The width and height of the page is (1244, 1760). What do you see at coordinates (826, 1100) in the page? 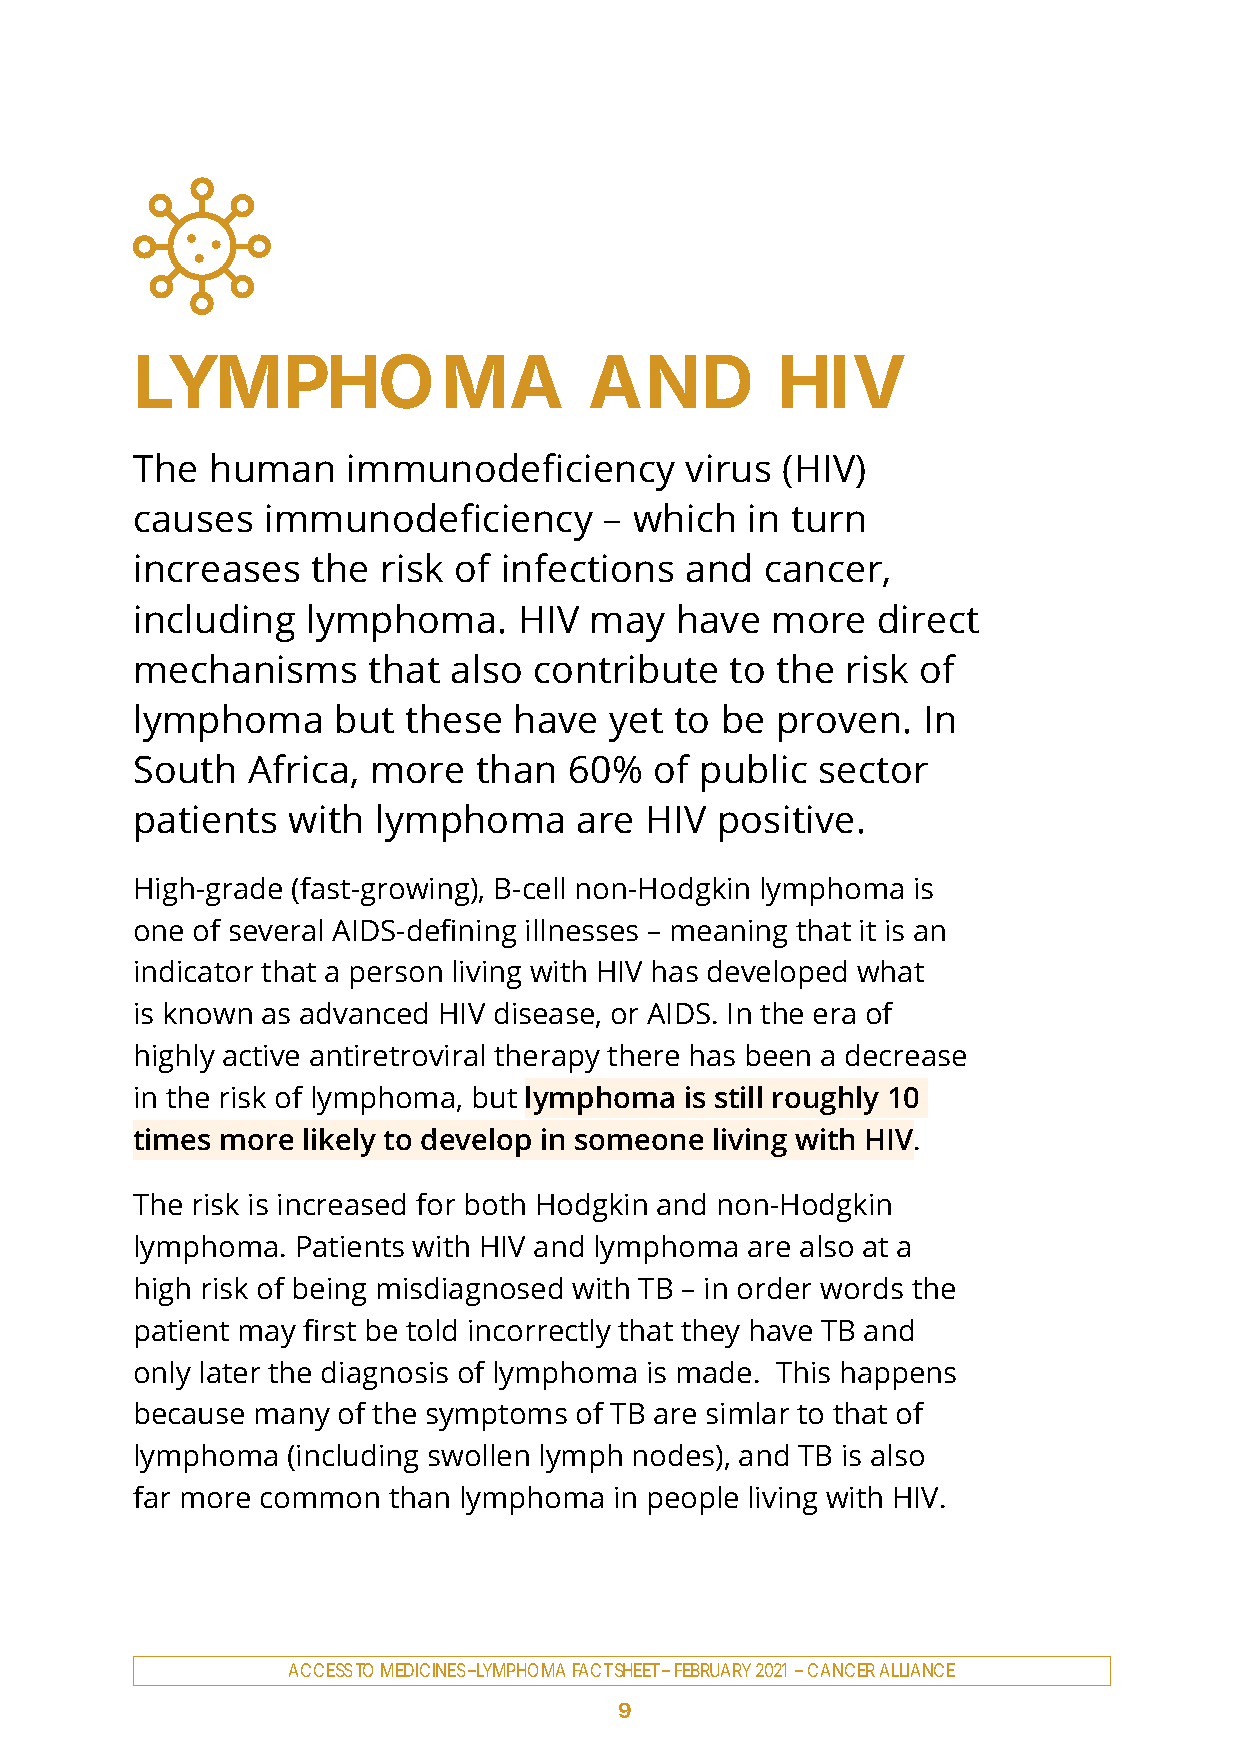
I see `roughly` at bounding box center [826, 1100].
